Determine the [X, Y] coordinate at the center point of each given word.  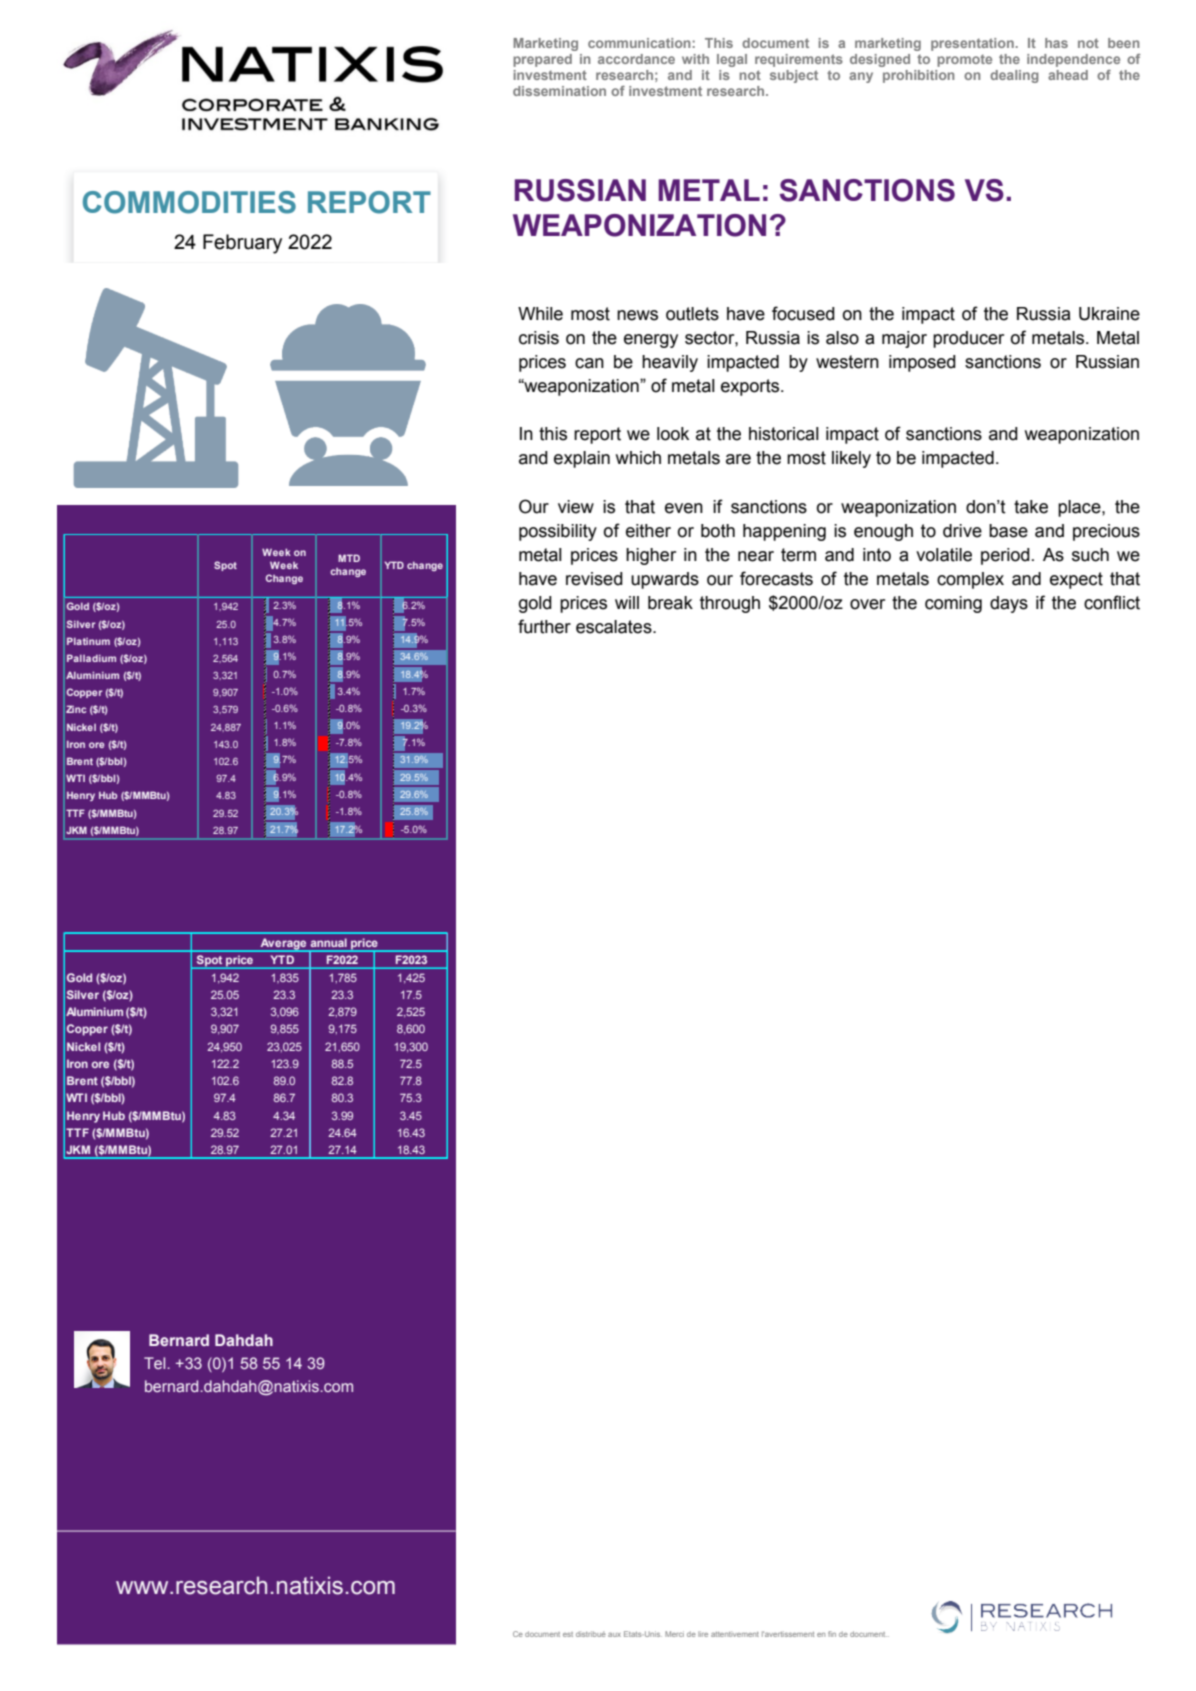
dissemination [559, 91]
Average [283, 945]
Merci [674, 1634]
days [1009, 604]
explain [582, 459]
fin [832, 1634]
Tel [156, 1363]
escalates [615, 627]
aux [614, 1634]
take [1031, 507]
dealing [1014, 76]
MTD [349, 558]
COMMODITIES [189, 202]
